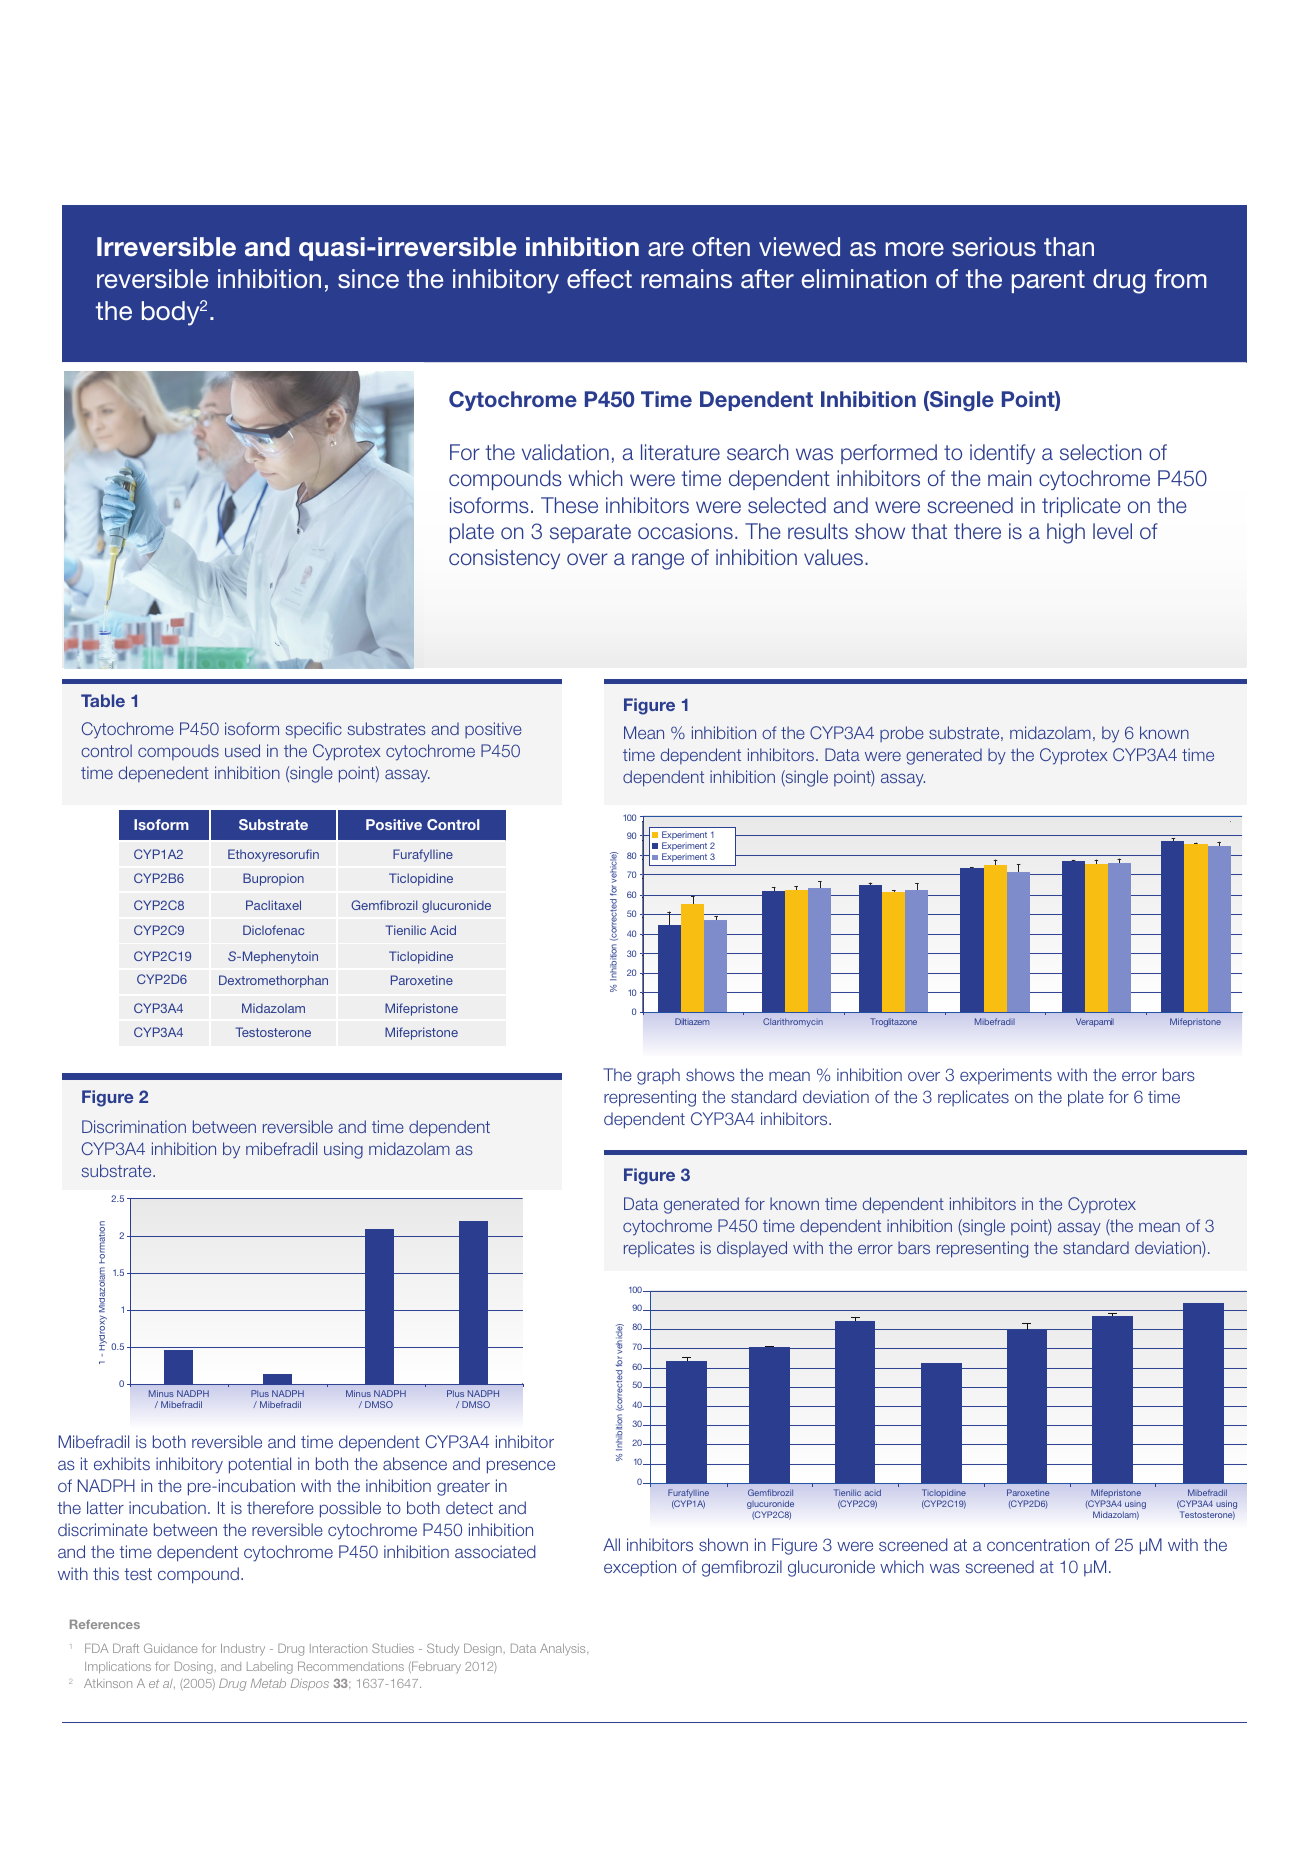 The height and width of the document is (1851, 1309). Describe the element at coordinates (1095, 1022) in the document. I see `Verapamil` at that location.
